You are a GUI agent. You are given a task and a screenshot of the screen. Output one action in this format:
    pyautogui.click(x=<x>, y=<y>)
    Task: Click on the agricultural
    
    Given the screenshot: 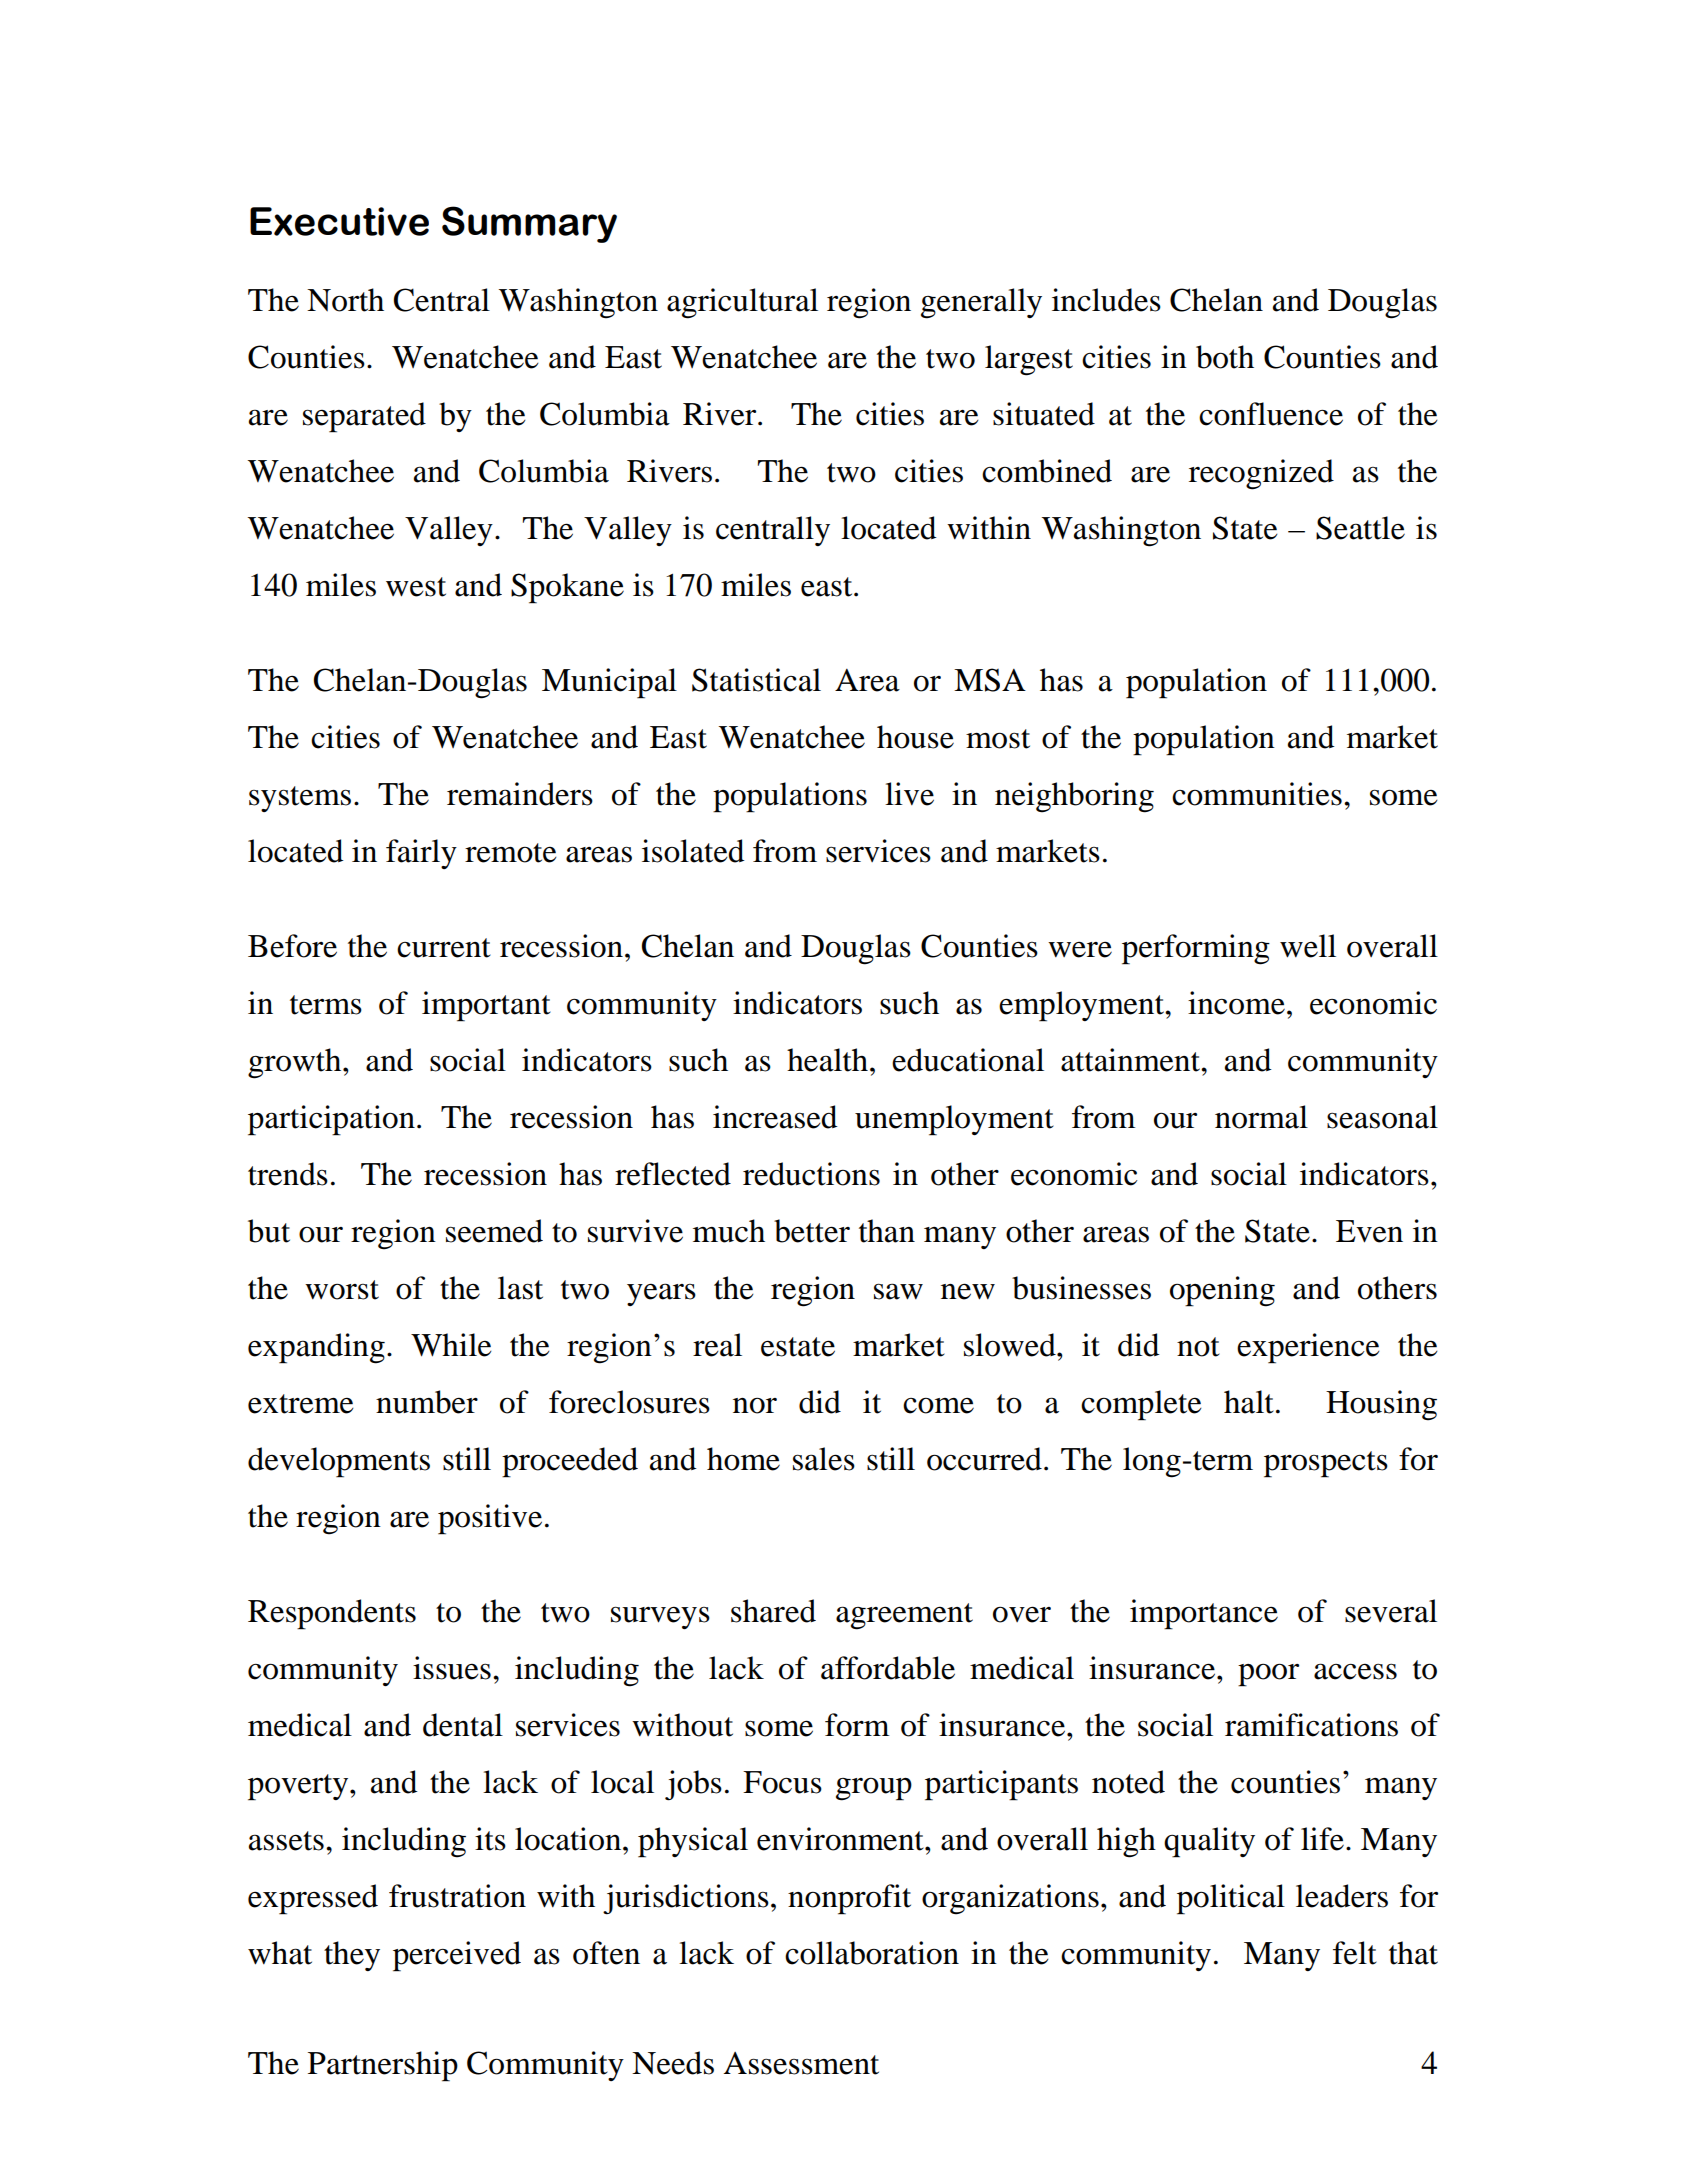 What is the action you would take?
    pyautogui.click(x=742, y=303)
